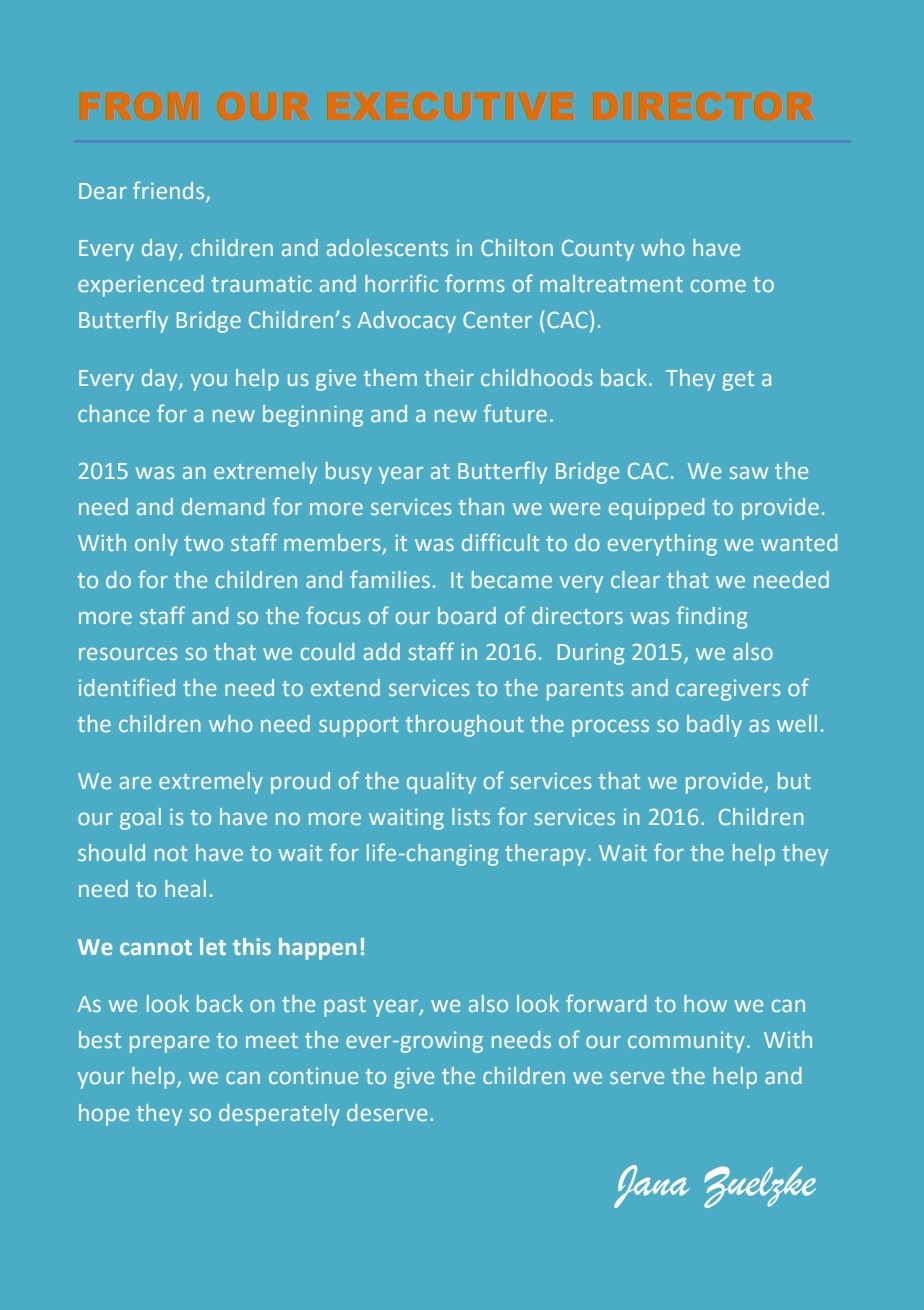 The height and width of the image is (1310, 924). I want to click on Jana, so click(651, 1186).
